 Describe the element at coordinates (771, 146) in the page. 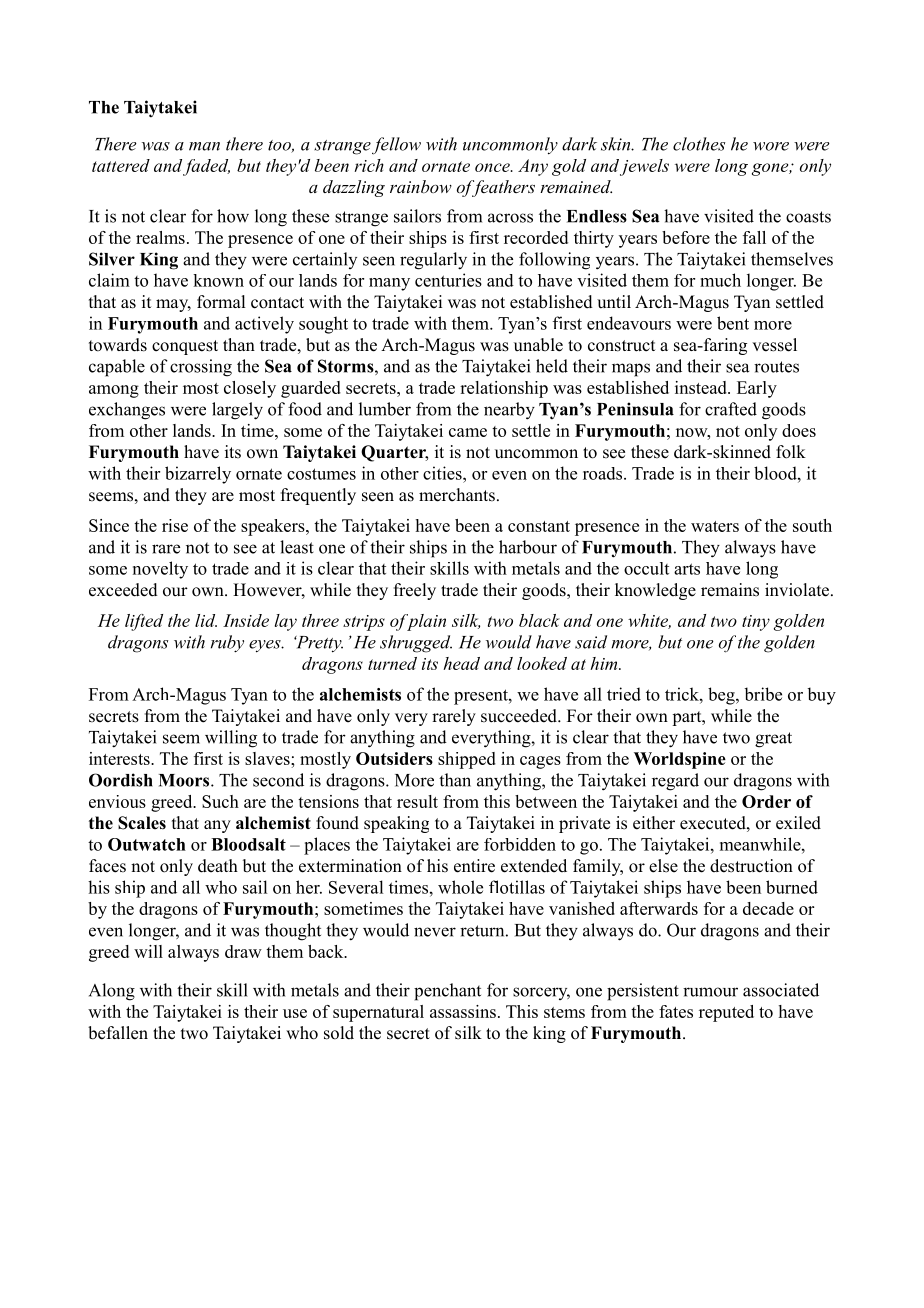

I see `wore` at that location.
